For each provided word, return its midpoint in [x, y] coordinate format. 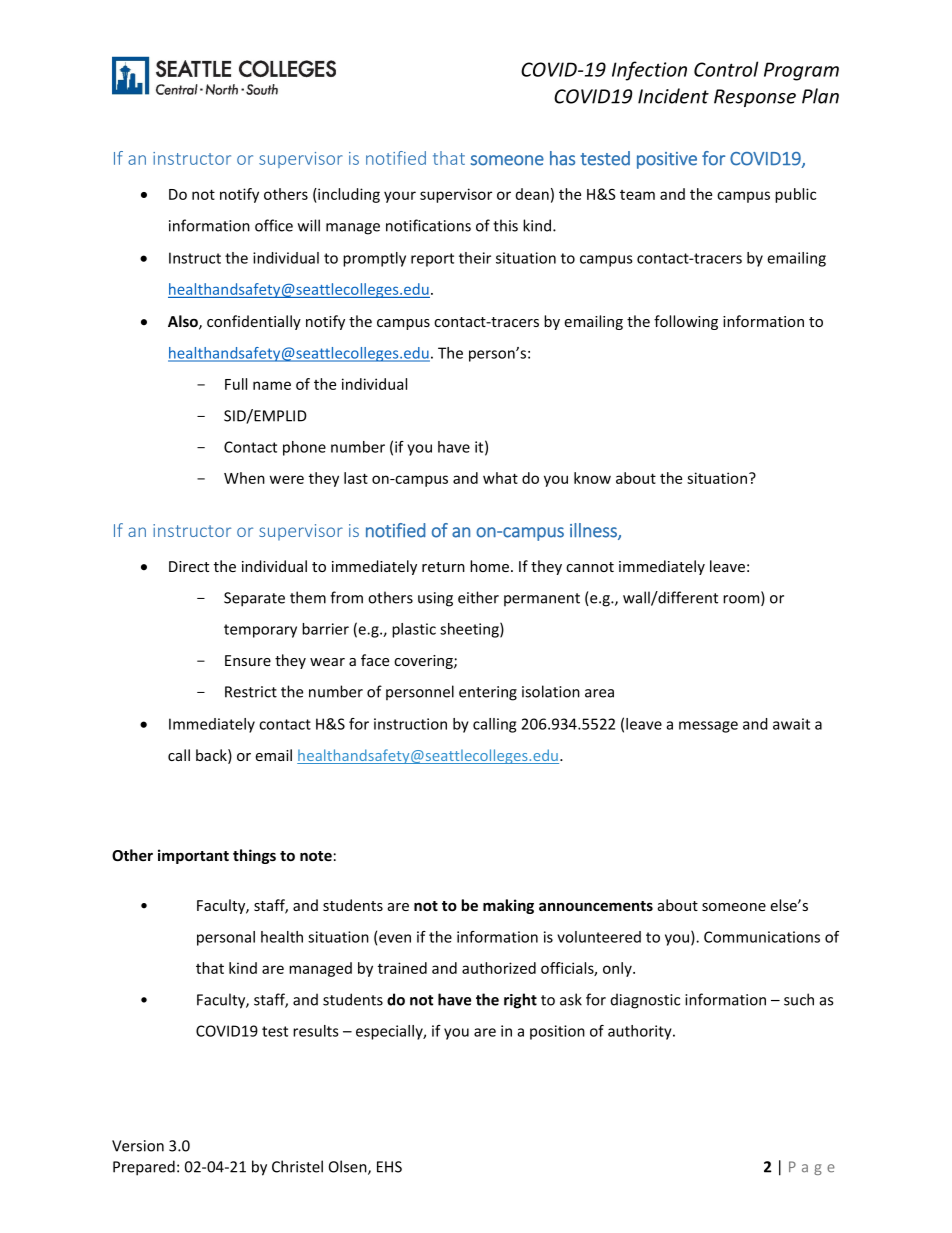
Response [755, 98]
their [475, 258]
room [742, 600]
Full [236, 384]
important [193, 856]
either [478, 597]
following [686, 322]
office [274, 225]
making [508, 906]
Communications [762, 937]
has [562, 158]
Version [138, 1146]
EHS [389, 1167]
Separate [254, 599]
